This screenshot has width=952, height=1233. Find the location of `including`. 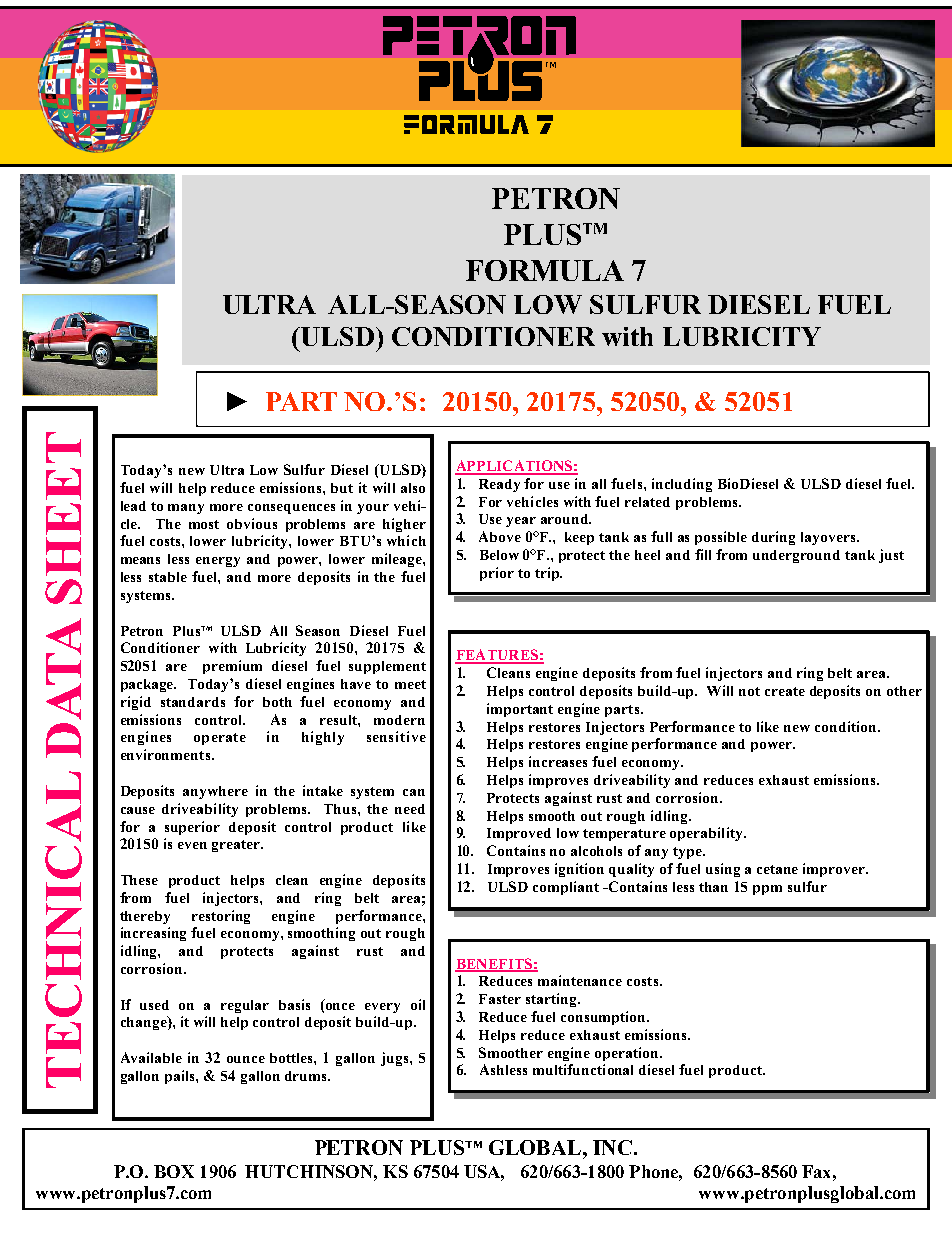

including is located at coordinates (682, 485).
